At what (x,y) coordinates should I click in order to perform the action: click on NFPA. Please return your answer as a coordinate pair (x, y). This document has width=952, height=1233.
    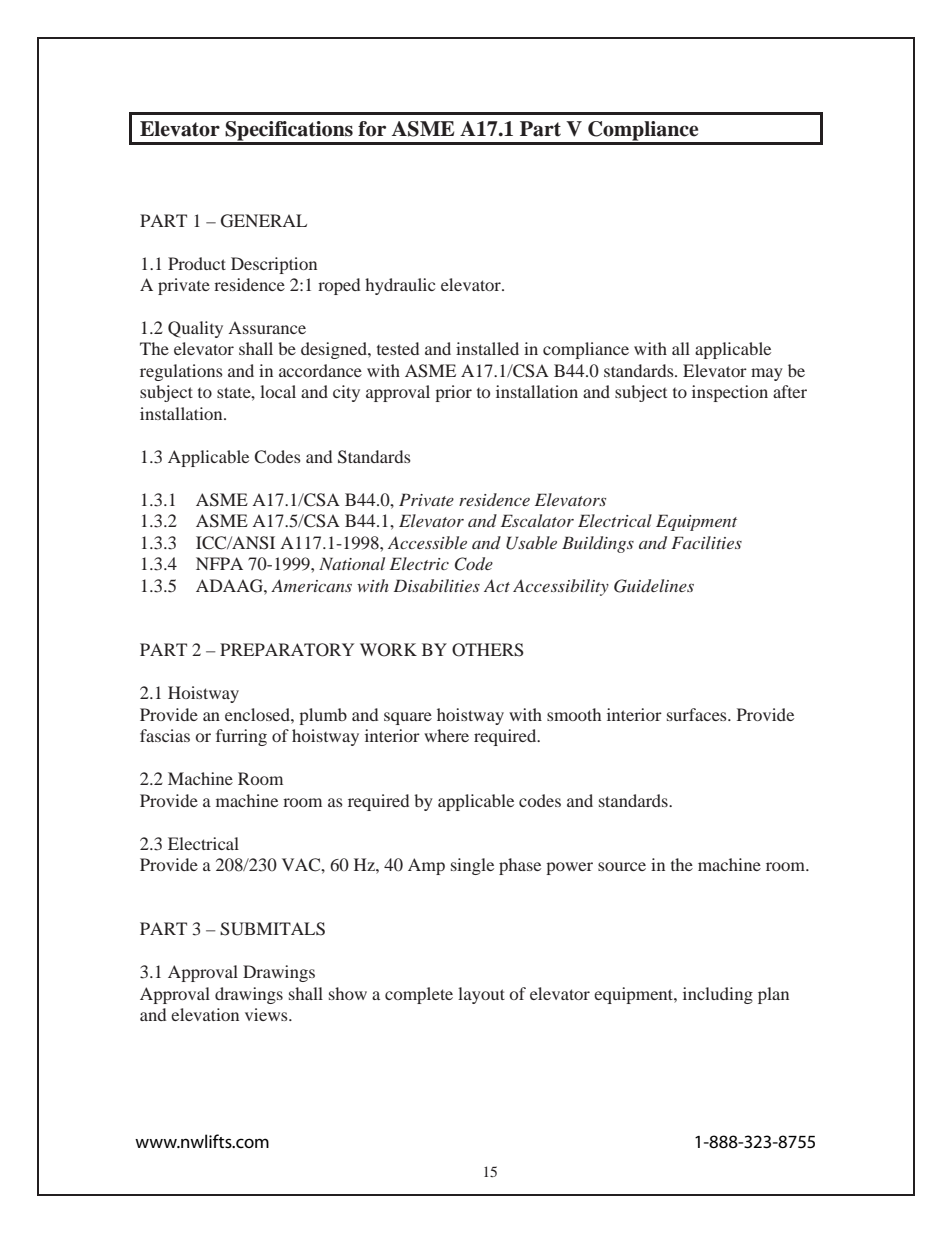
    Looking at the image, I should click on (219, 563).
